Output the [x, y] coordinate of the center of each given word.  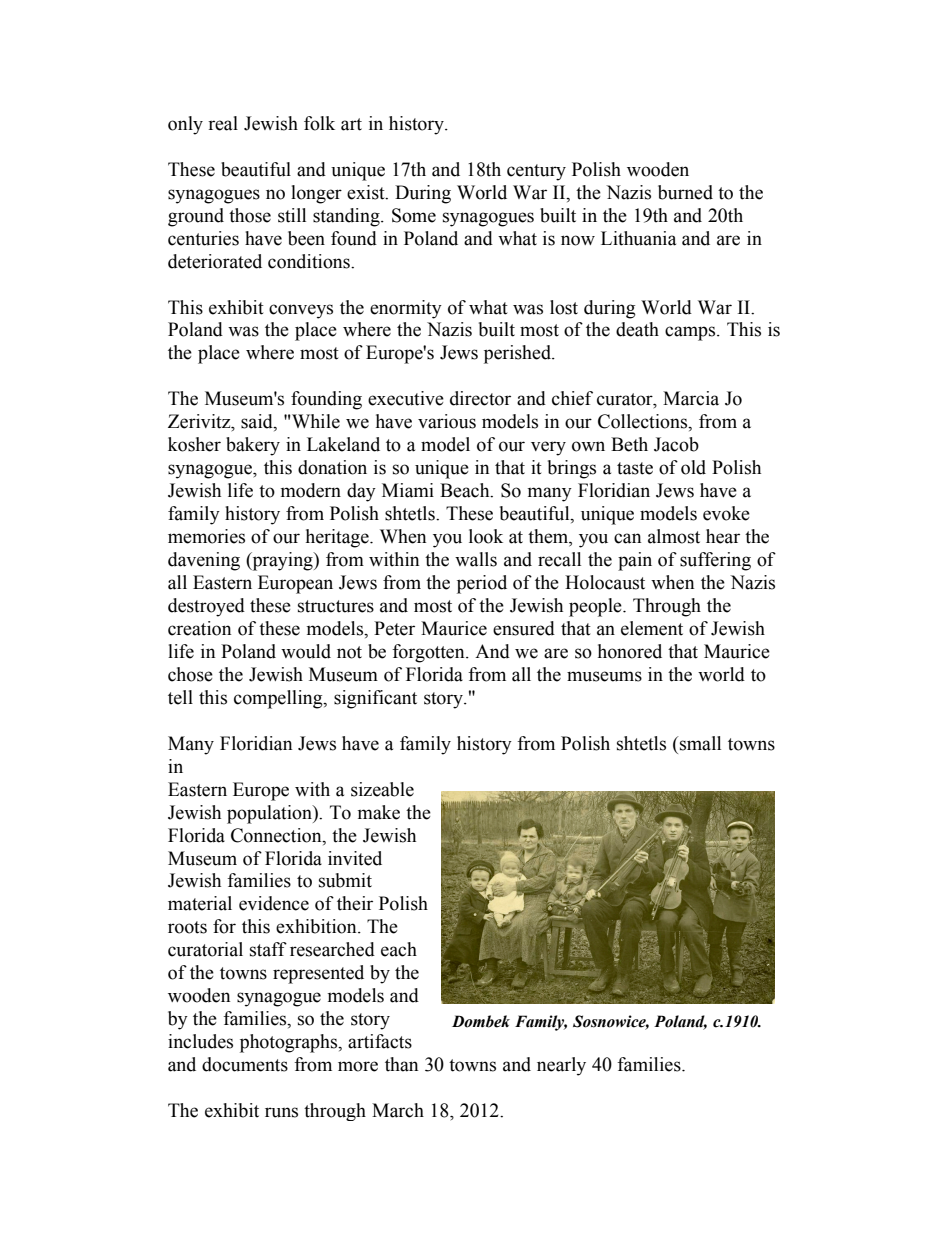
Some [414, 215]
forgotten [429, 653]
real [223, 123]
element [652, 628]
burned [685, 192]
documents [245, 1064]
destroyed [206, 607]
